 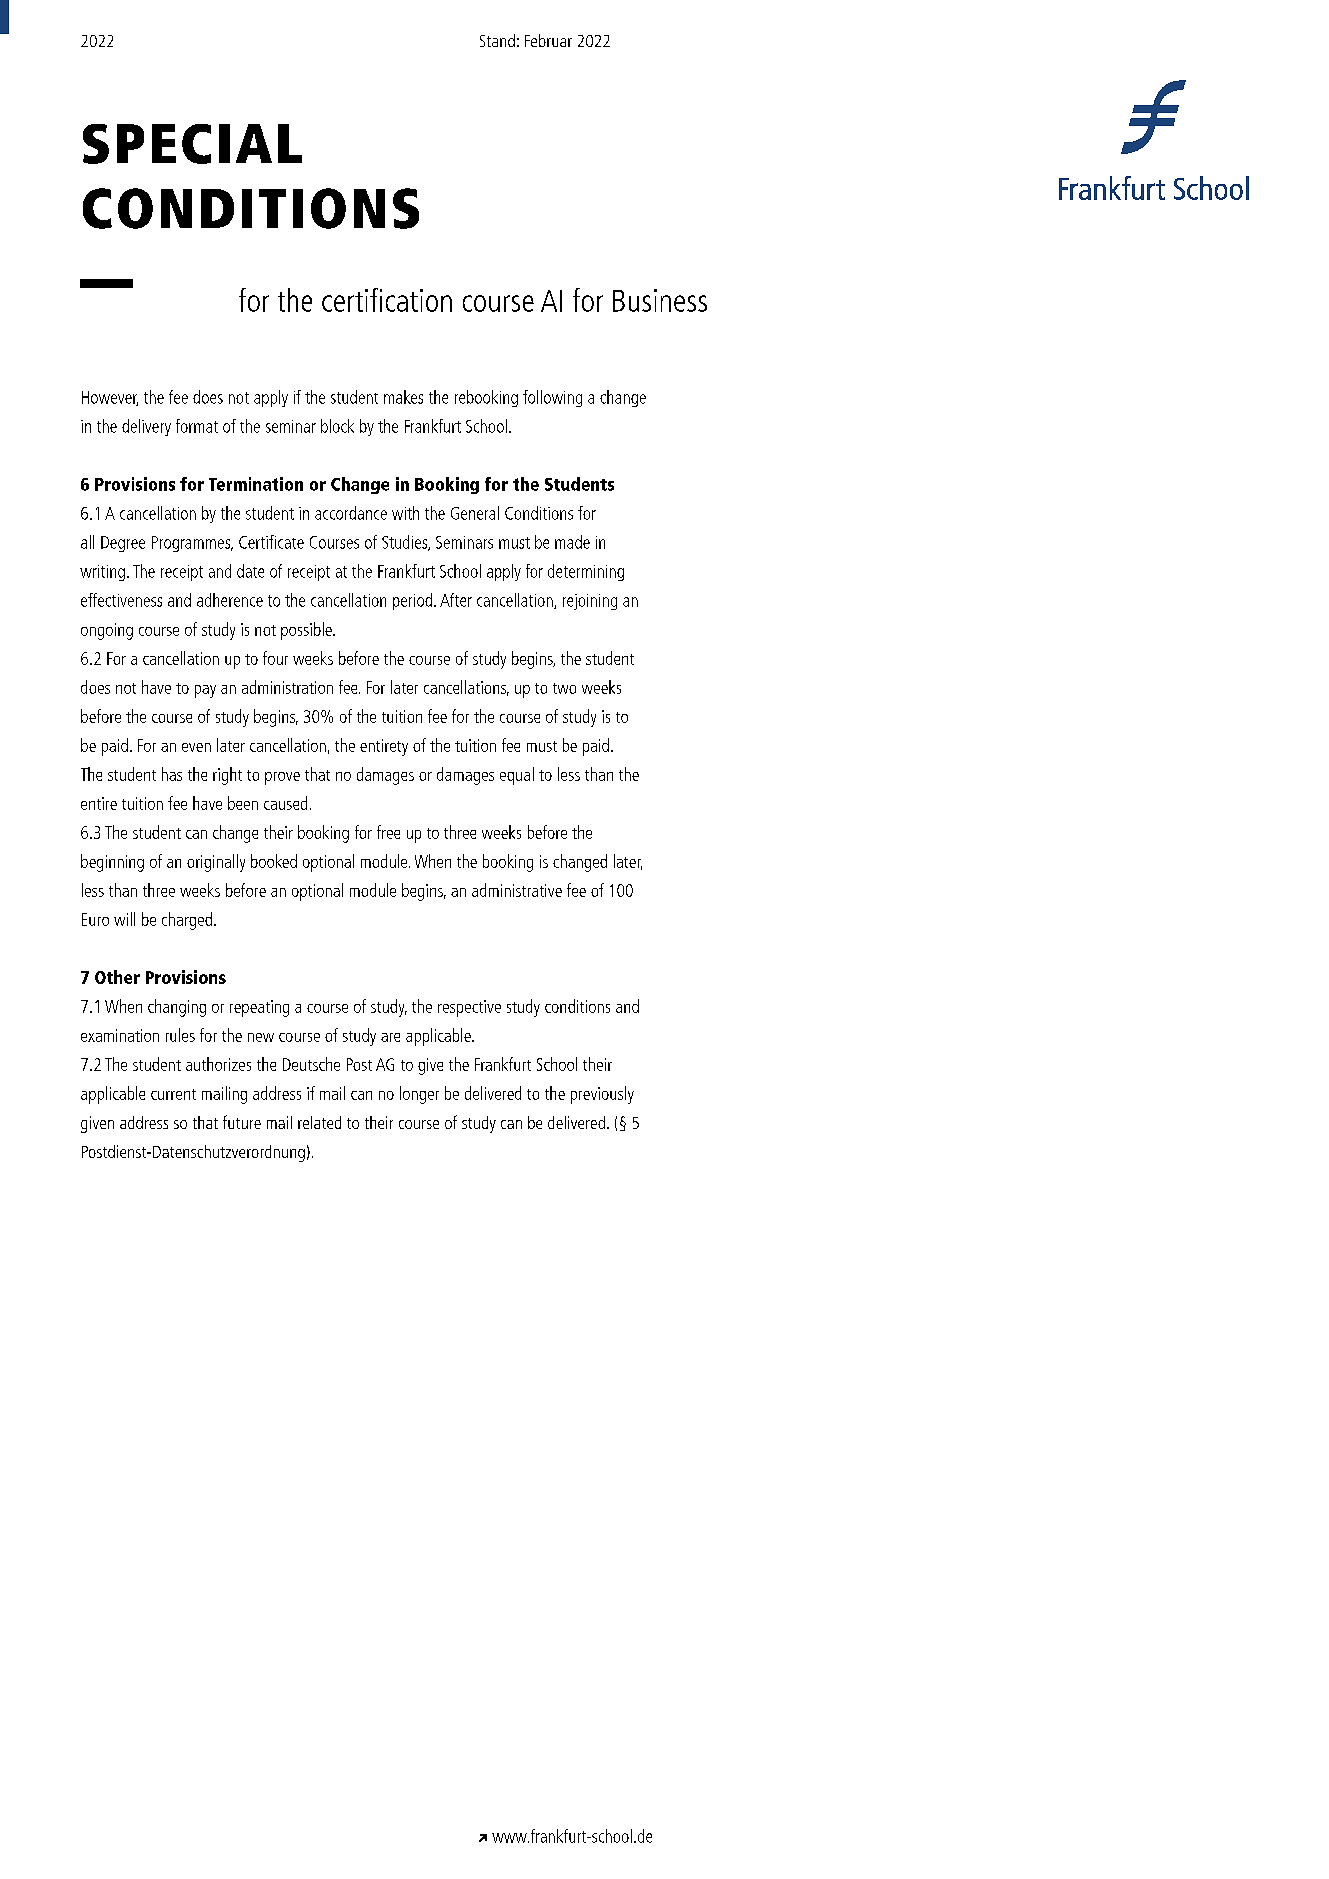 I want to click on period, so click(x=412, y=601).
